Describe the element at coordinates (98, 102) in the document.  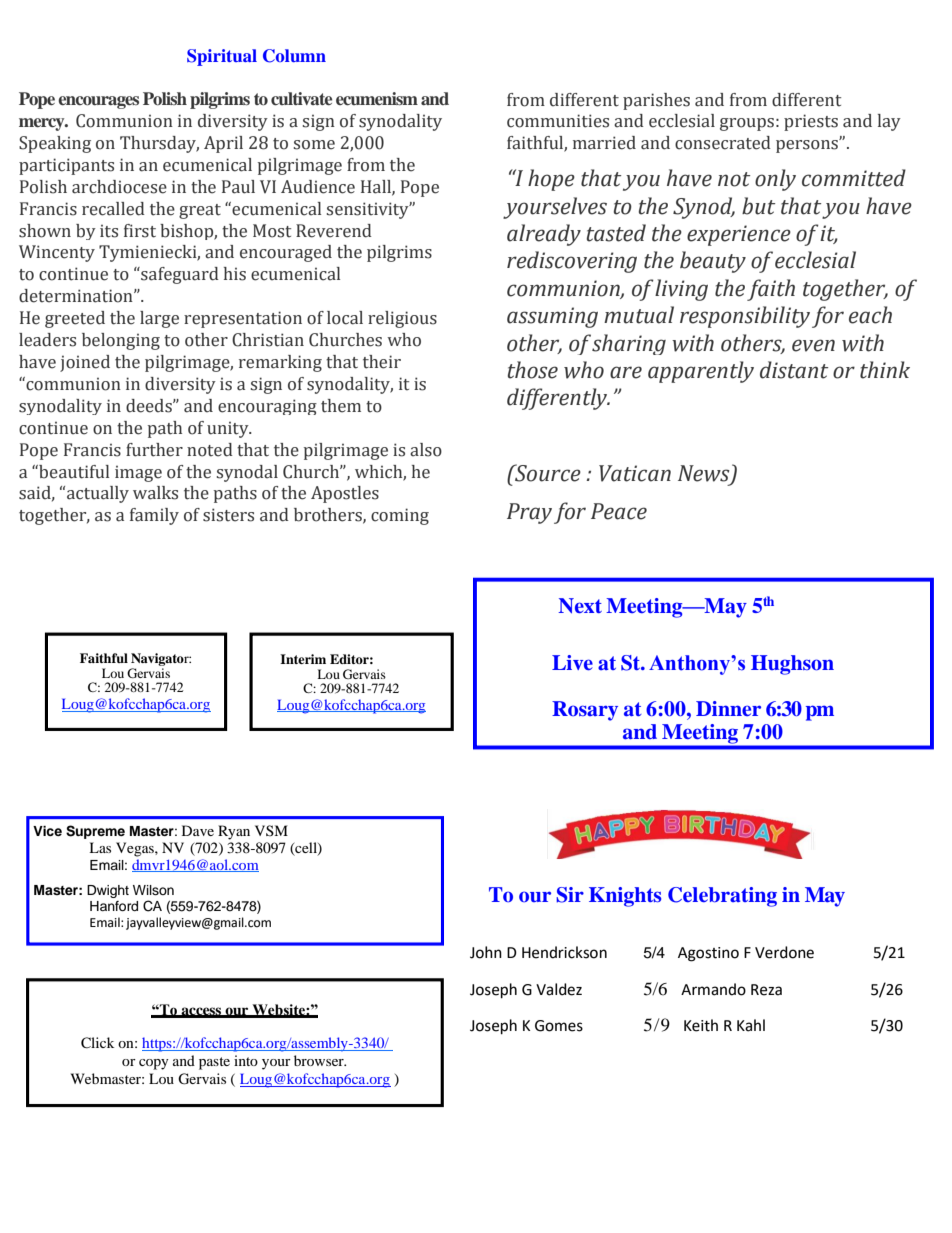
I see `encourages` at that location.
